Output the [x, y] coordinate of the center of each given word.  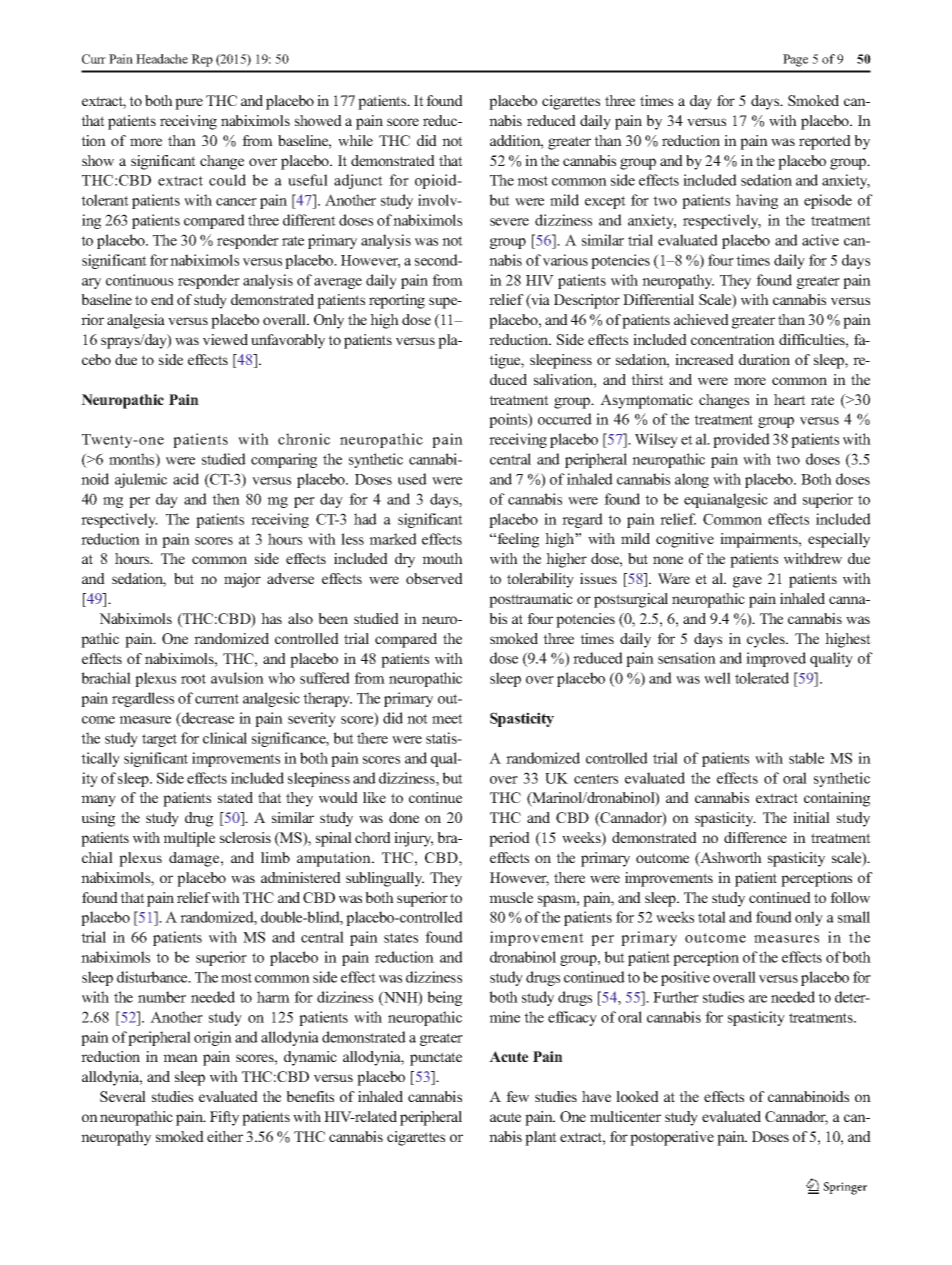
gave [747, 582]
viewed [225, 339]
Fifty [224, 1118]
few [517, 1096]
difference [755, 837]
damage [195, 859]
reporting [397, 301]
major [242, 580]
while [355, 140]
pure [189, 104]
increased [704, 359]
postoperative [672, 1138]
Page [795, 60]
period [509, 839]
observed [434, 578]
